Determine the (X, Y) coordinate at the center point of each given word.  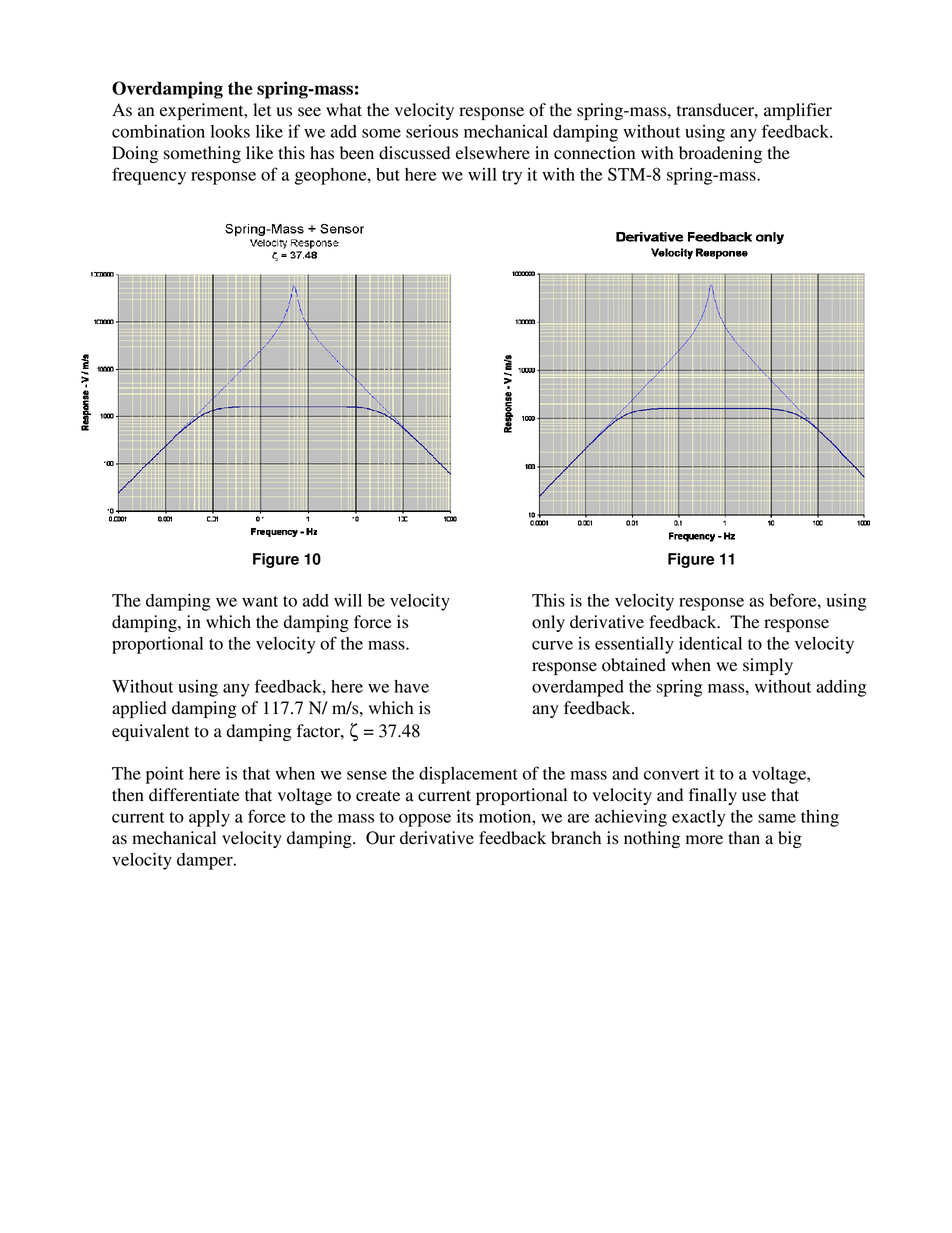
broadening (720, 154)
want (260, 601)
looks (230, 131)
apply (209, 818)
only (548, 623)
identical (710, 643)
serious (432, 131)
